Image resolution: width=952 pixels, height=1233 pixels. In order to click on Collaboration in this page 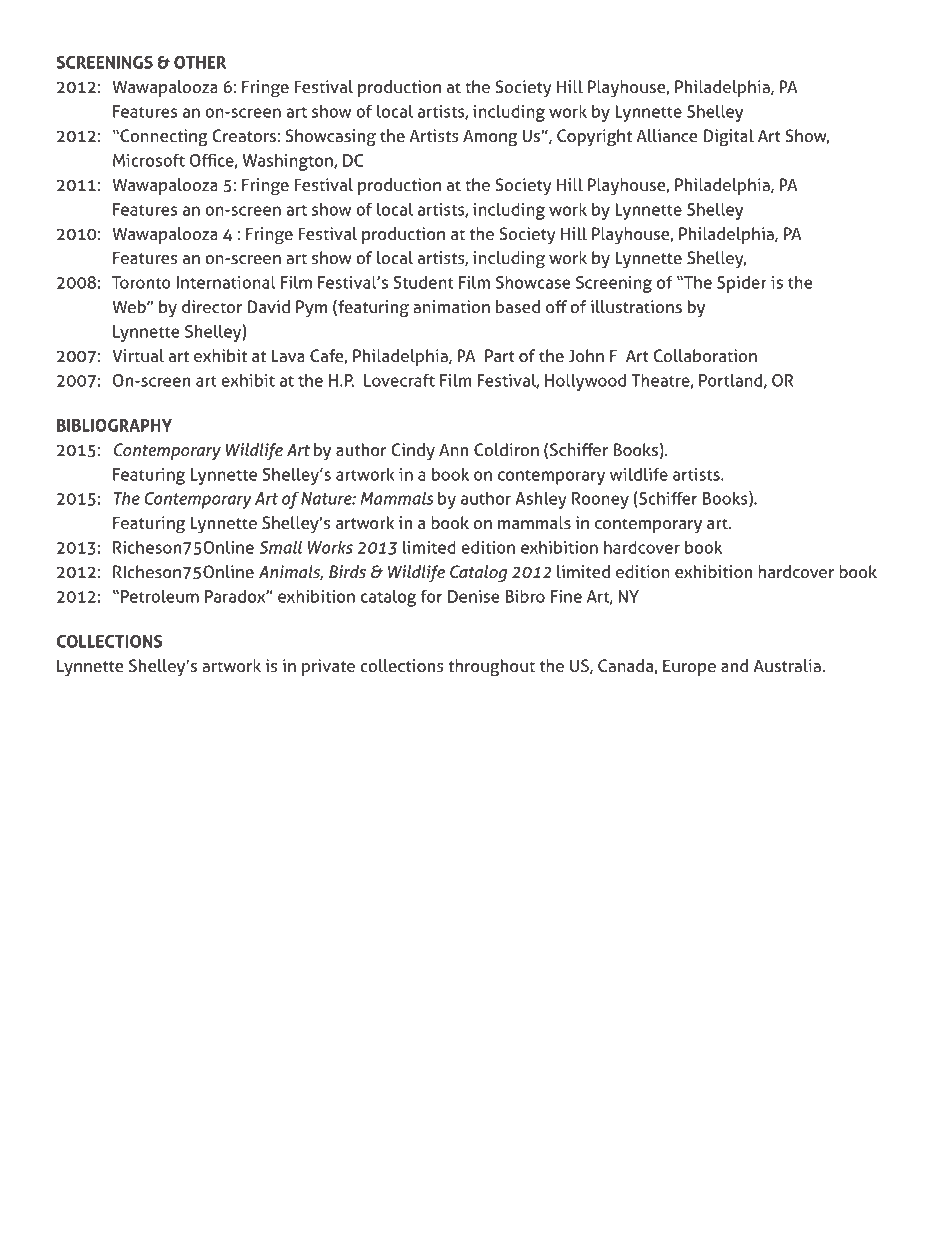, I will do `click(705, 355)`.
